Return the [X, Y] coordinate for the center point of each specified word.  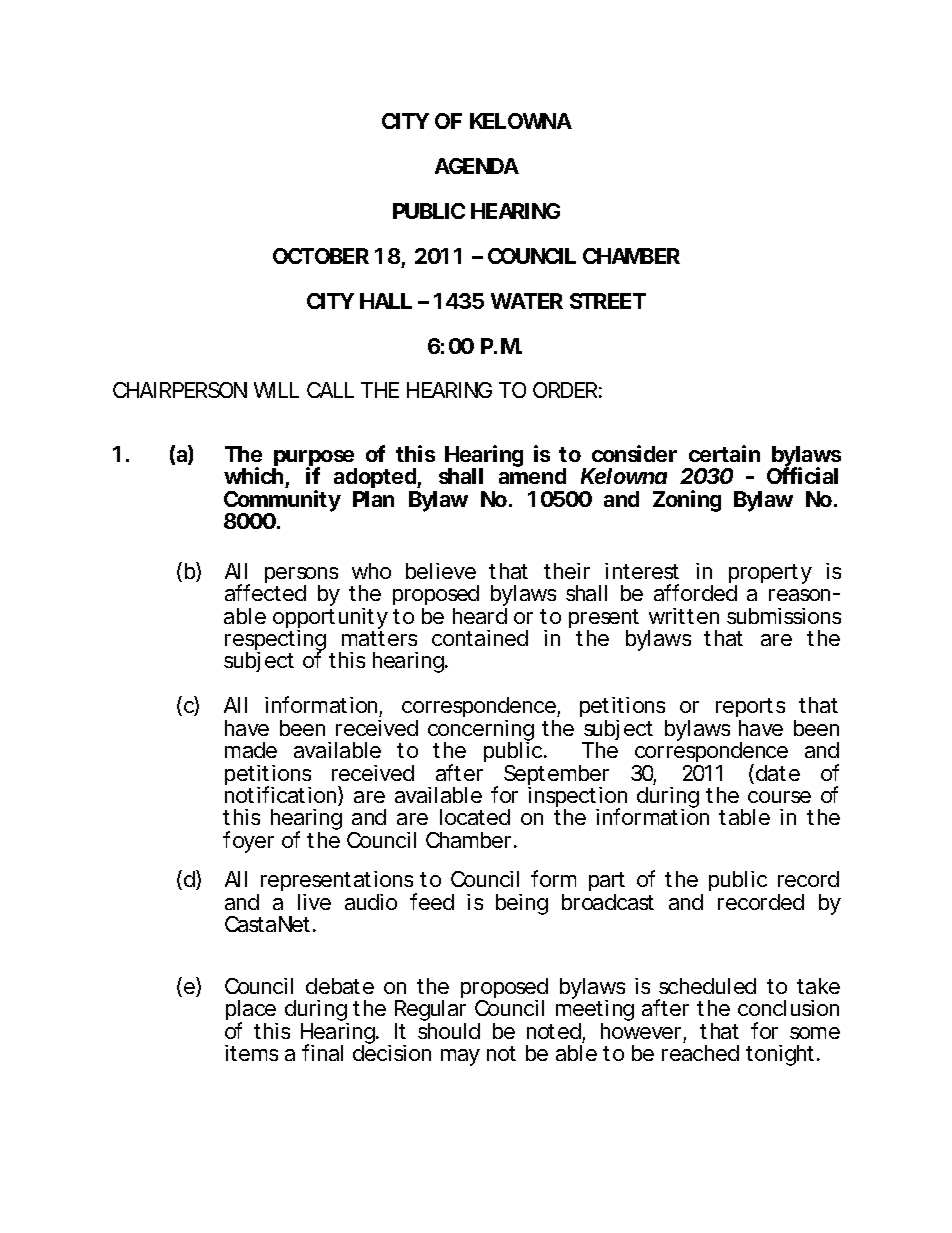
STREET [608, 301]
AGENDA [477, 166]
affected [265, 592]
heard [480, 616]
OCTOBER [321, 256]
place [252, 1012]
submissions [784, 616]
